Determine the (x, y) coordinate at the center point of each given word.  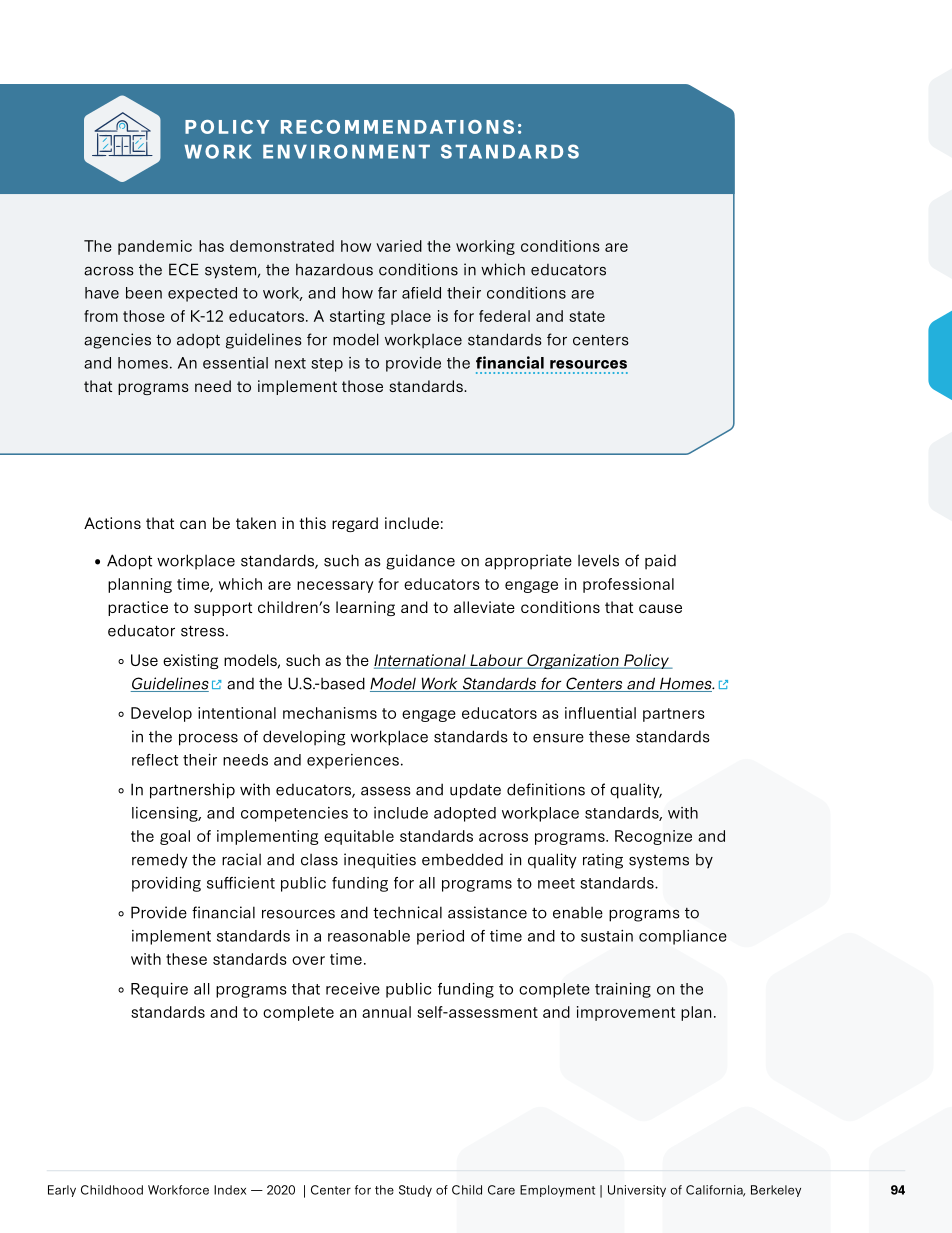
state (587, 316)
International (421, 661)
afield (421, 293)
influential (600, 713)
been (144, 293)
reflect (155, 760)
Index (230, 1190)
